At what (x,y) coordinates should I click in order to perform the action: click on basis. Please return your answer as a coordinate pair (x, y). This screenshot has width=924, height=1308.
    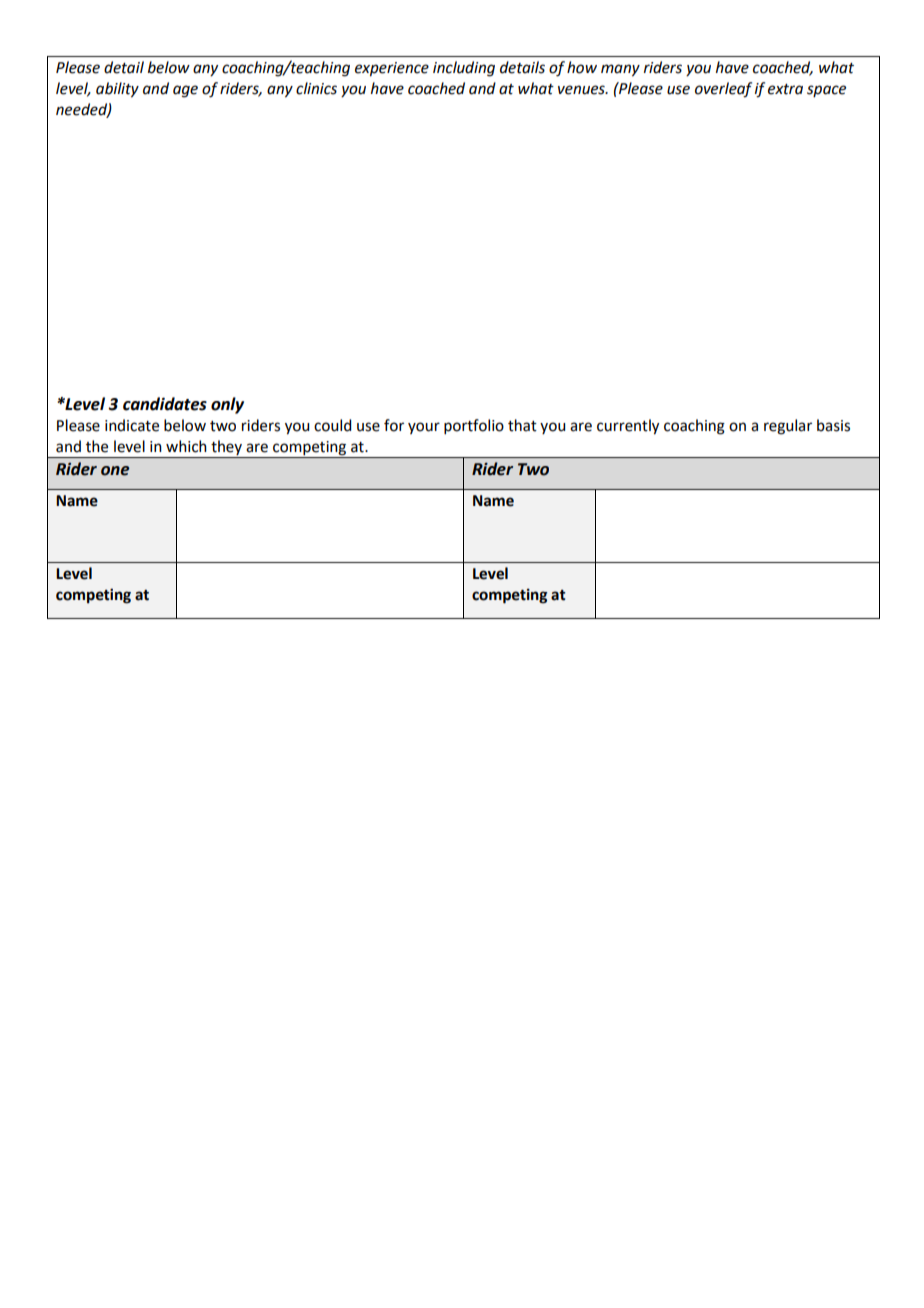
    Looking at the image, I should click on (833, 425).
